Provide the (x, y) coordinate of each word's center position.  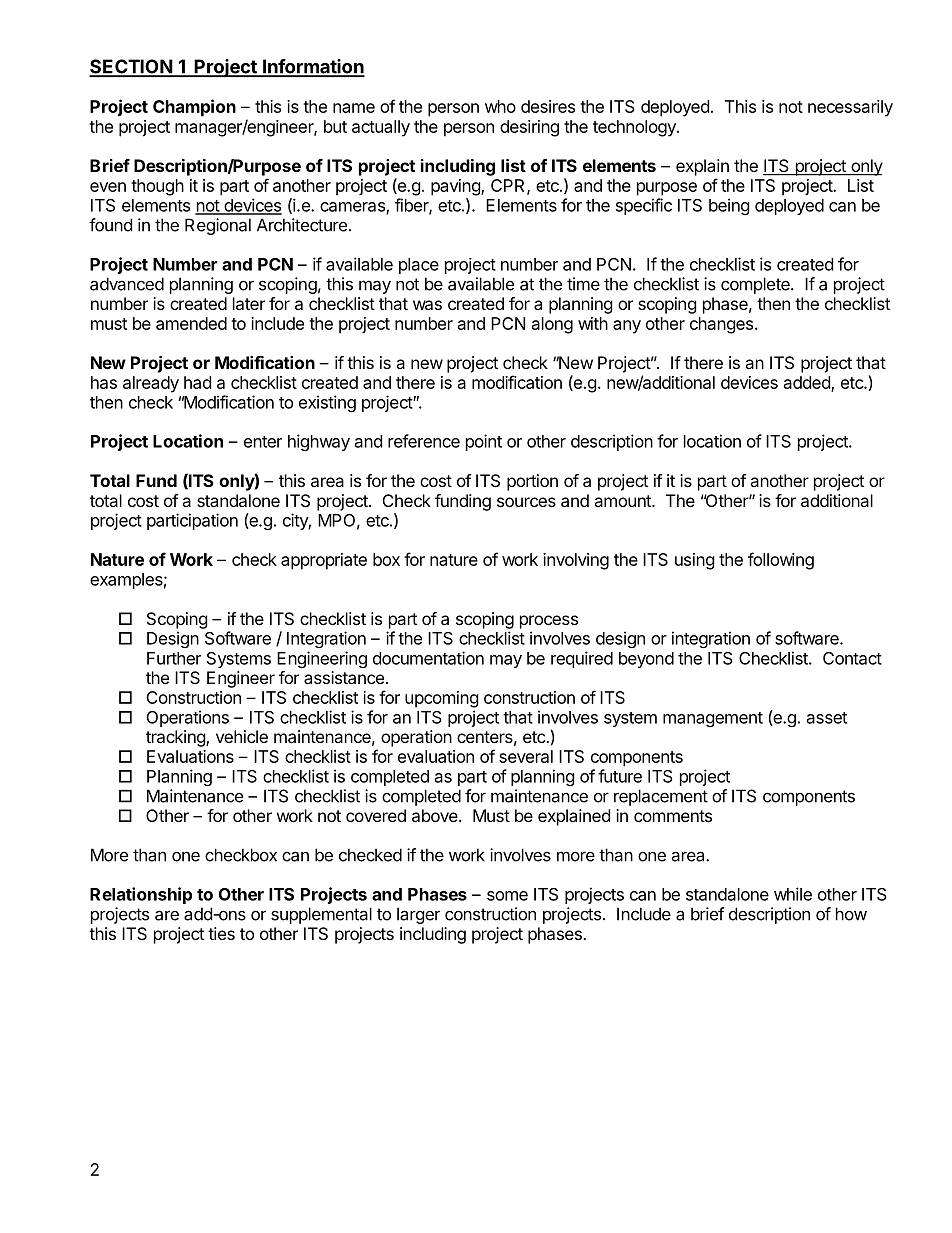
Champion (194, 108)
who (500, 106)
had (197, 382)
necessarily (850, 108)
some (507, 896)
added (808, 383)
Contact (852, 658)
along (552, 325)
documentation (428, 658)
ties (221, 933)
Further (174, 658)
